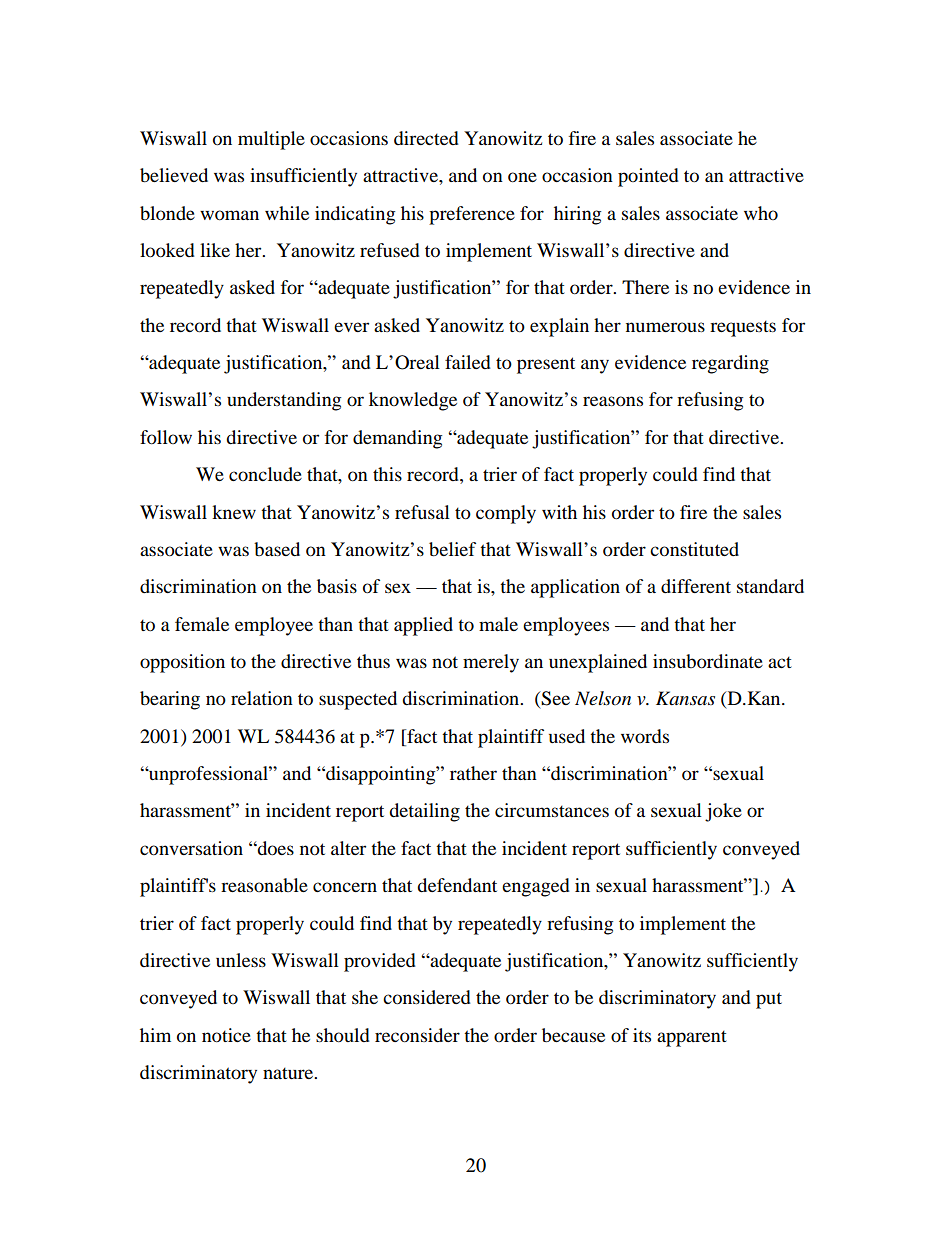 The image size is (952, 1233). I want to click on applied, so click(423, 626).
